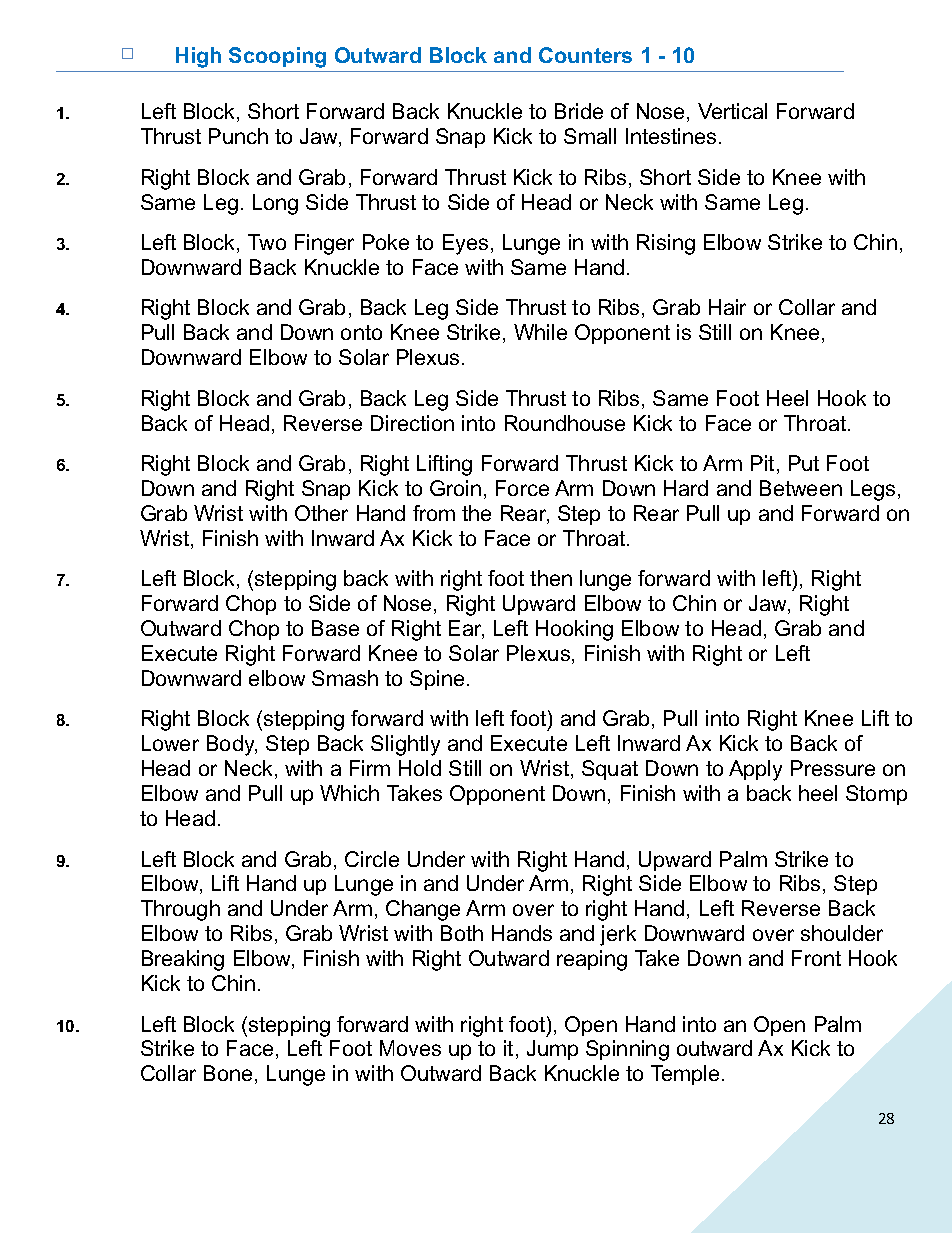  What do you see at coordinates (579, 111) in the page?
I see `Bride` at bounding box center [579, 111].
